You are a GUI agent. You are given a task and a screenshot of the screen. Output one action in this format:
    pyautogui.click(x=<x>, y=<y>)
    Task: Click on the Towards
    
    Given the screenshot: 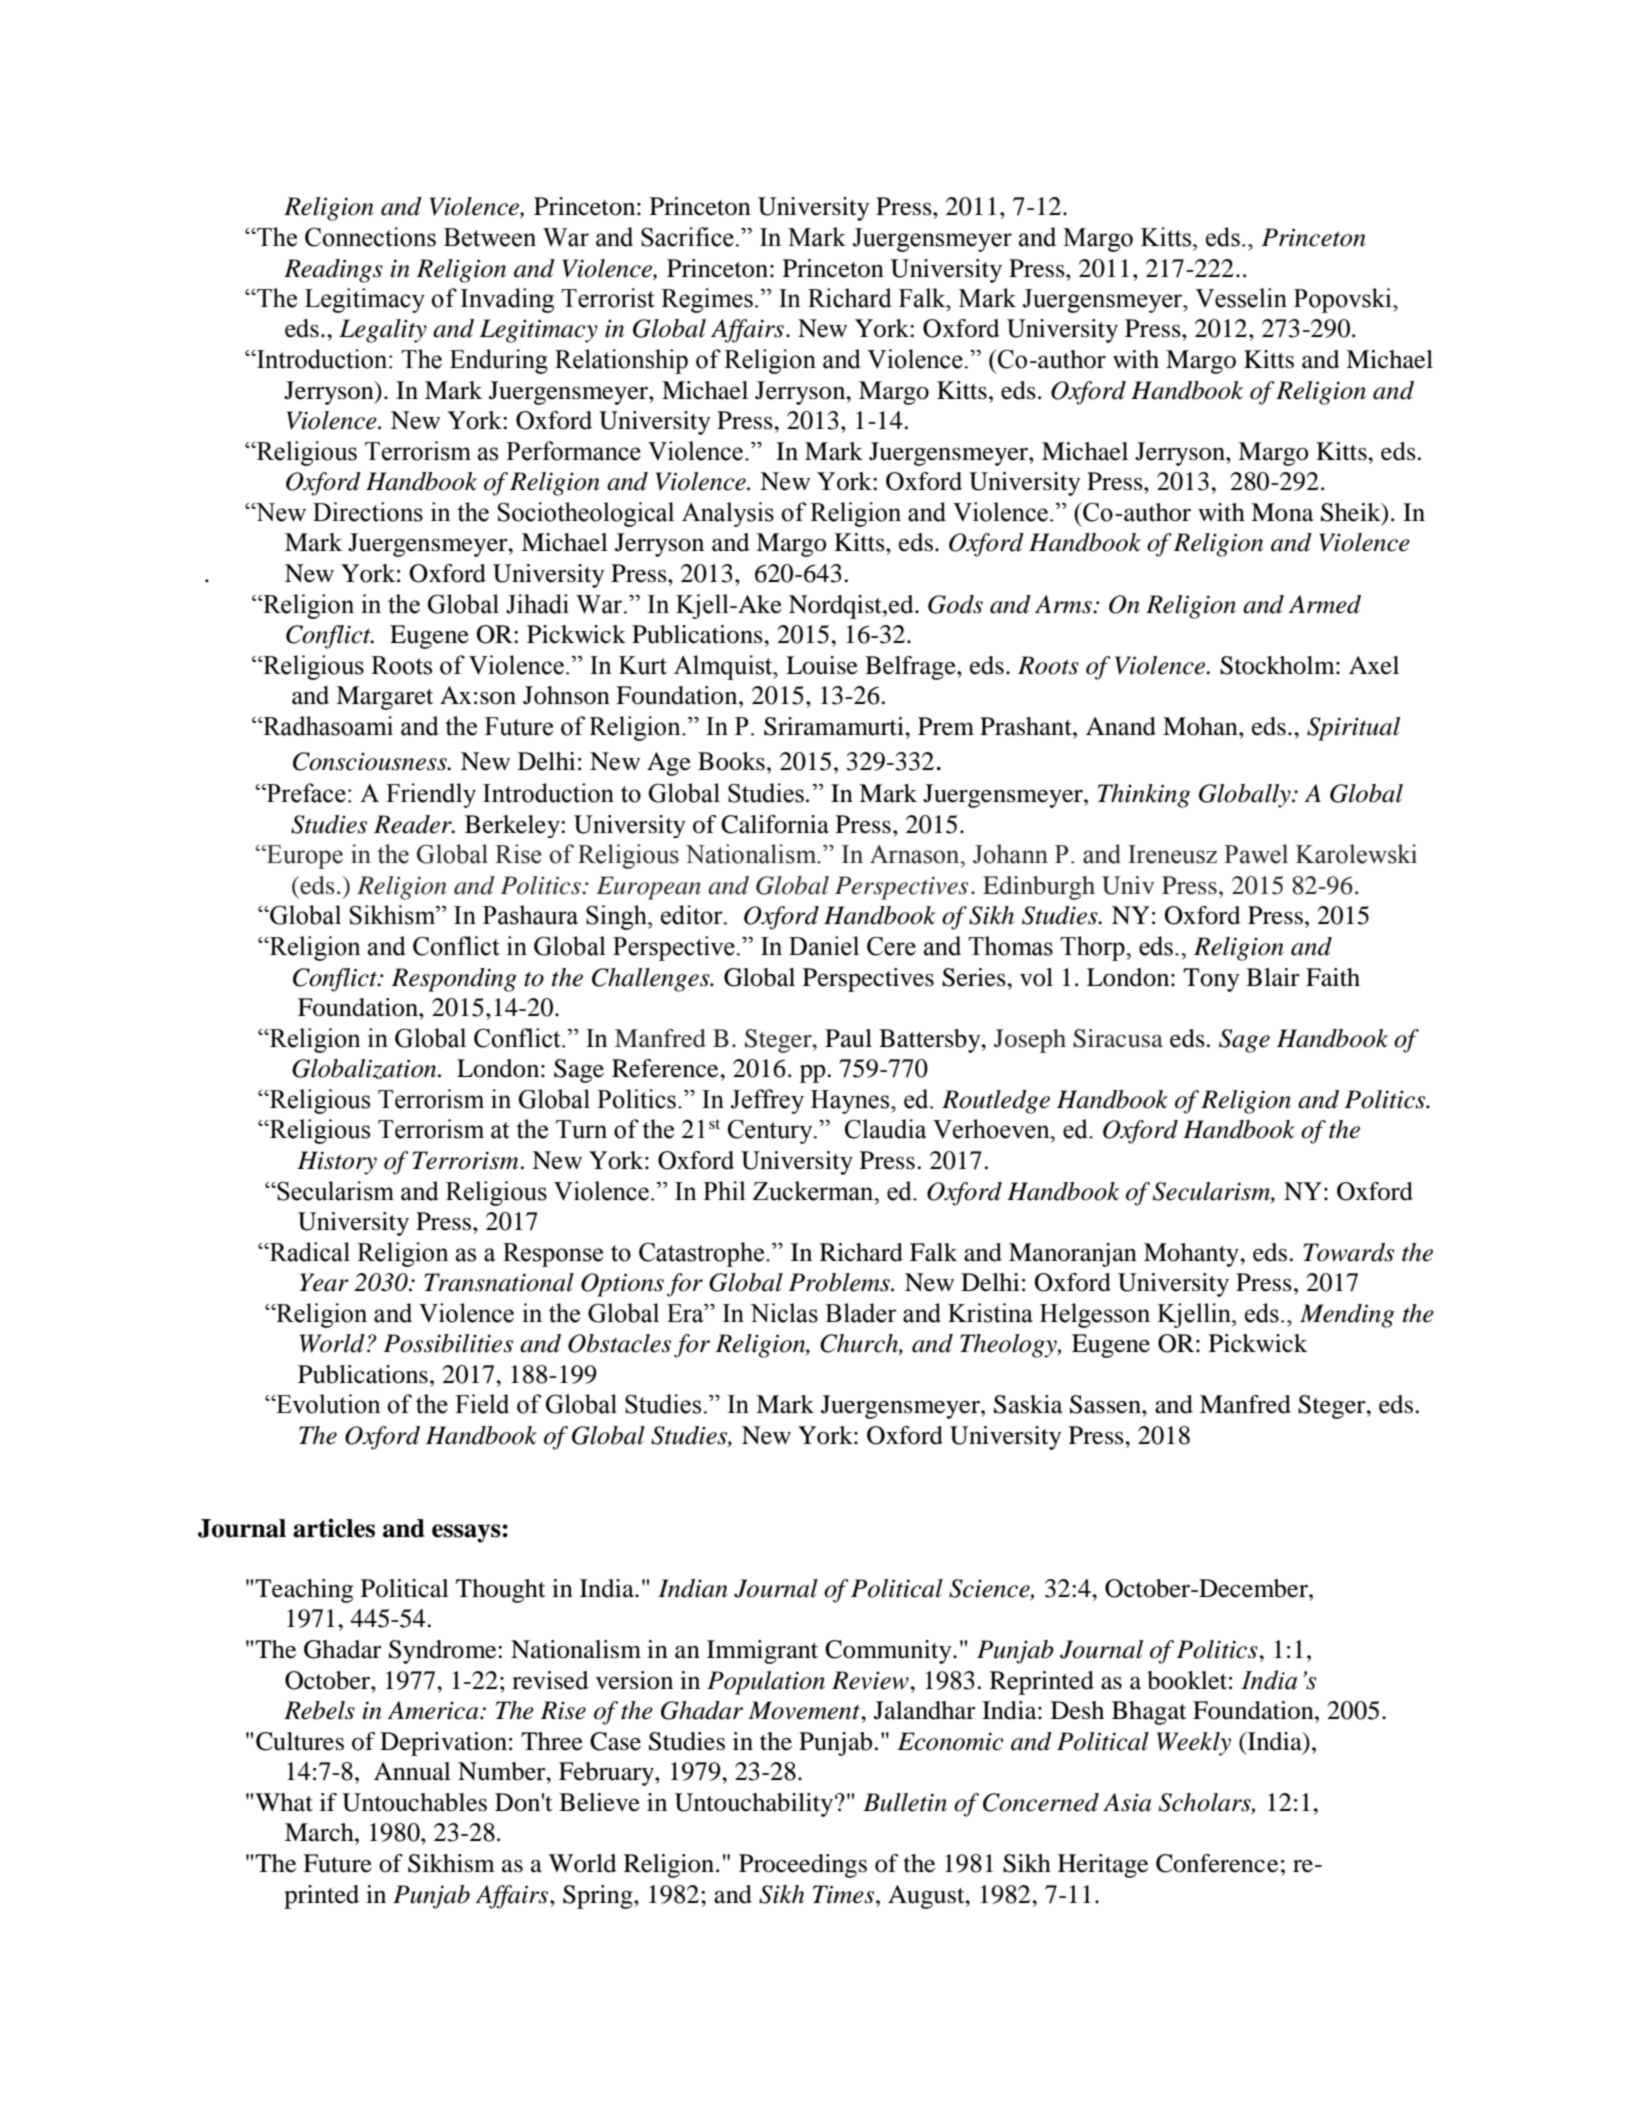 What is the action you would take?
    pyautogui.click(x=1348, y=1252)
